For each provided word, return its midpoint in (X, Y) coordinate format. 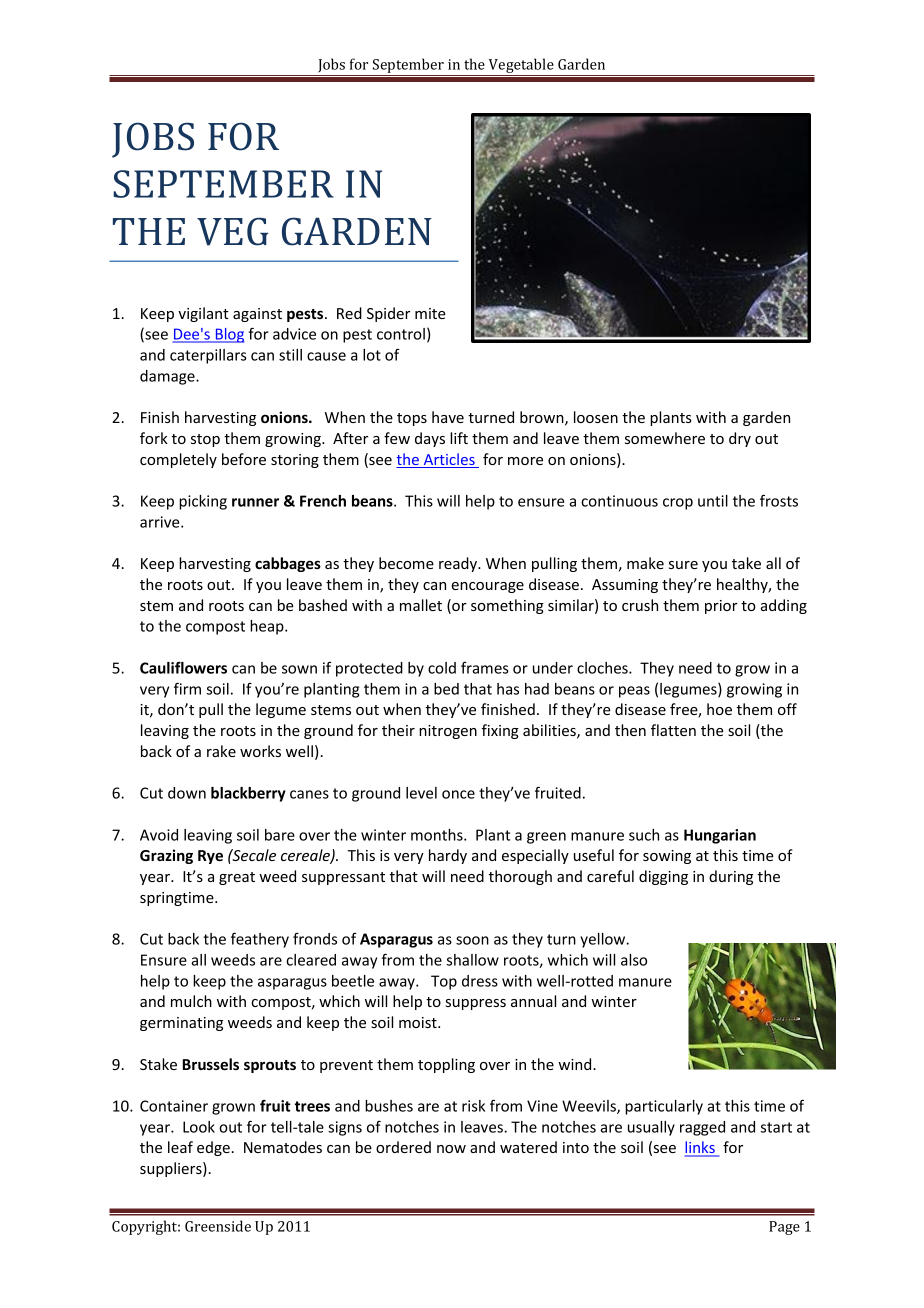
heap (268, 627)
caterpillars (208, 356)
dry (740, 439)
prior (721, 607)
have (448, 417)
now (451, 1149)
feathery (260, 940)
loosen (596, 417)
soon (472, 940)
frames (485, 668)
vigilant (203, 314)
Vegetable (521, 67)
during (731, 877)
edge (213, 1148)
